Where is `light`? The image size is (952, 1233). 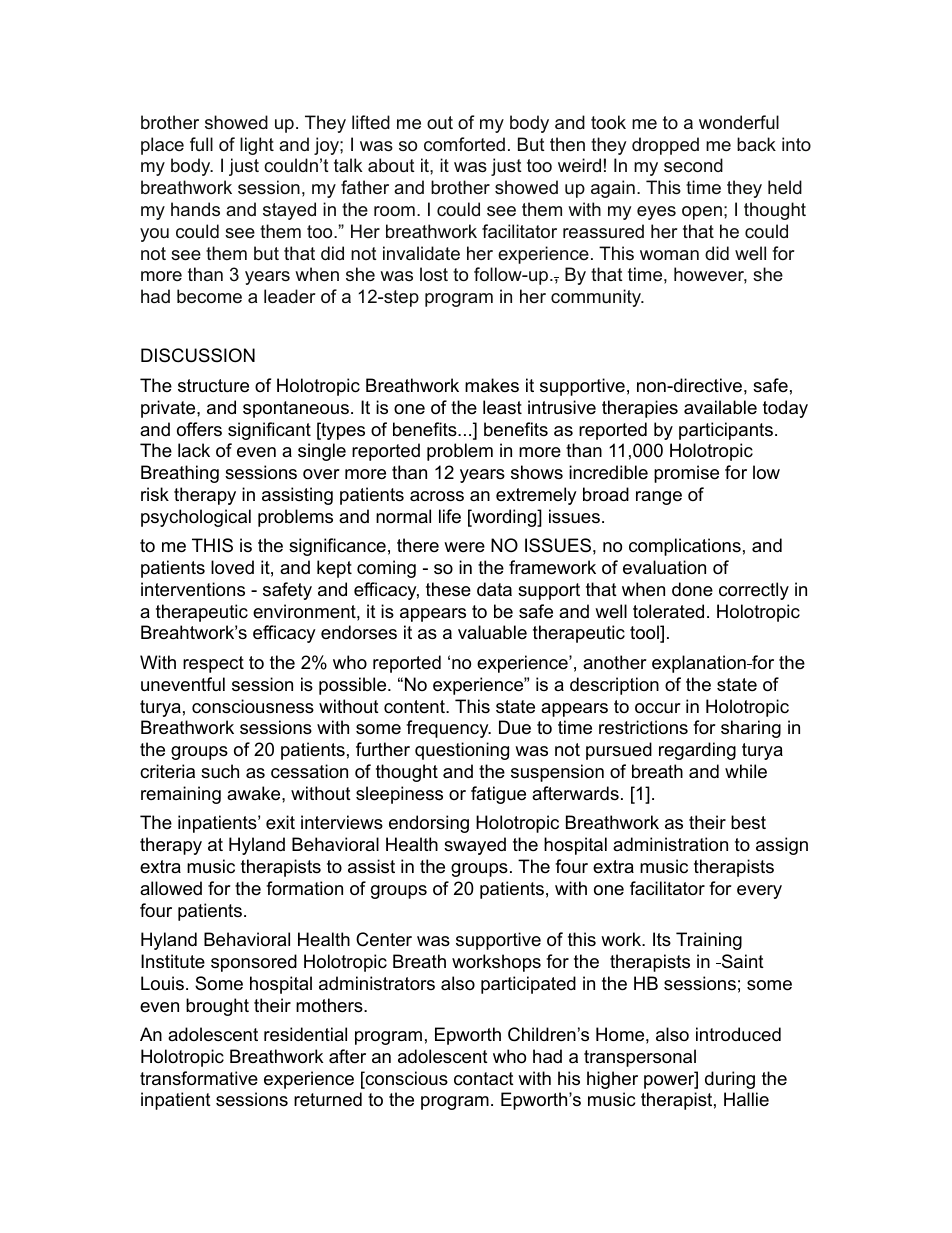
light is located at coordinates (257, 146).
